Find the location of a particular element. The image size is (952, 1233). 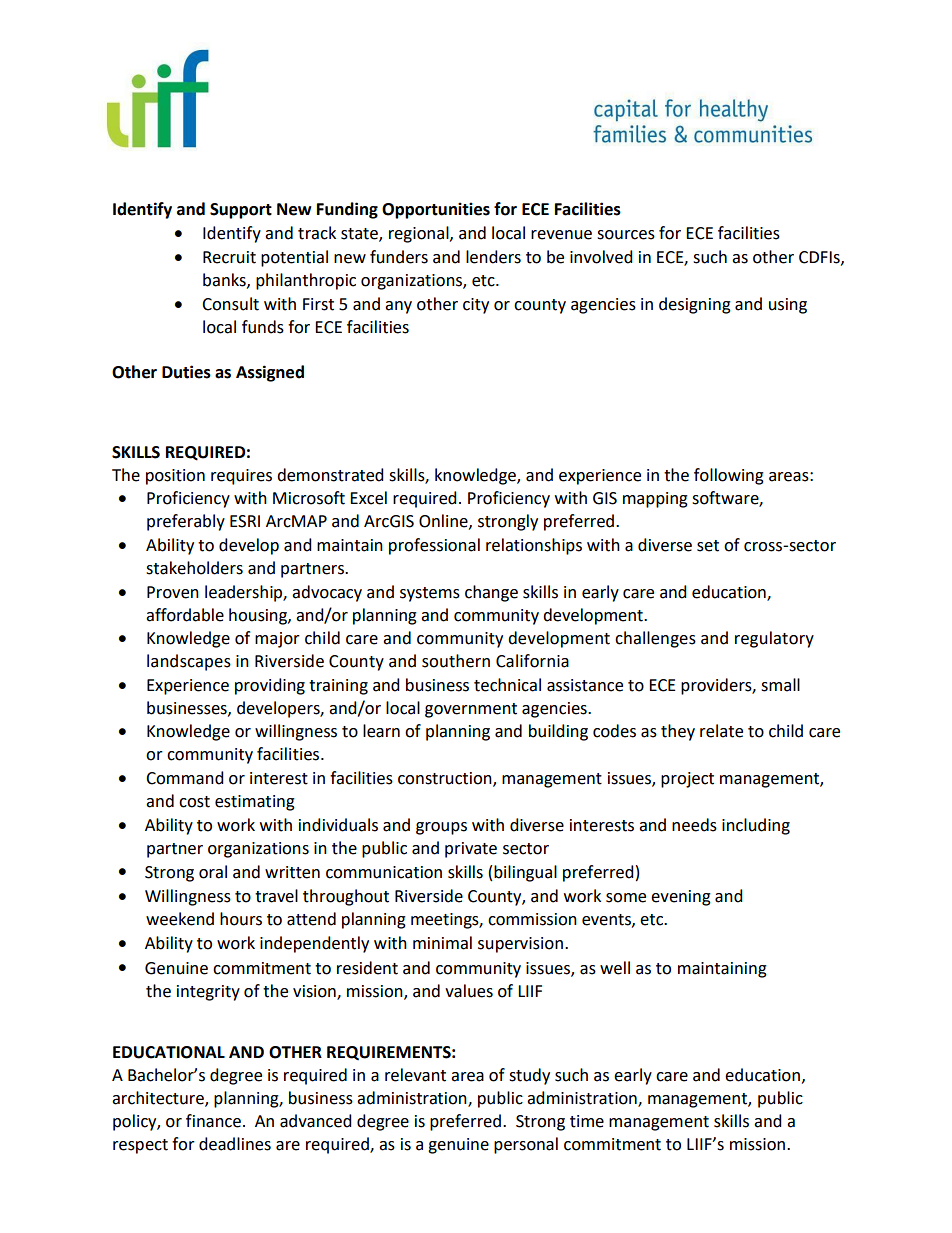

time is located at coordinates (587, 1121).
